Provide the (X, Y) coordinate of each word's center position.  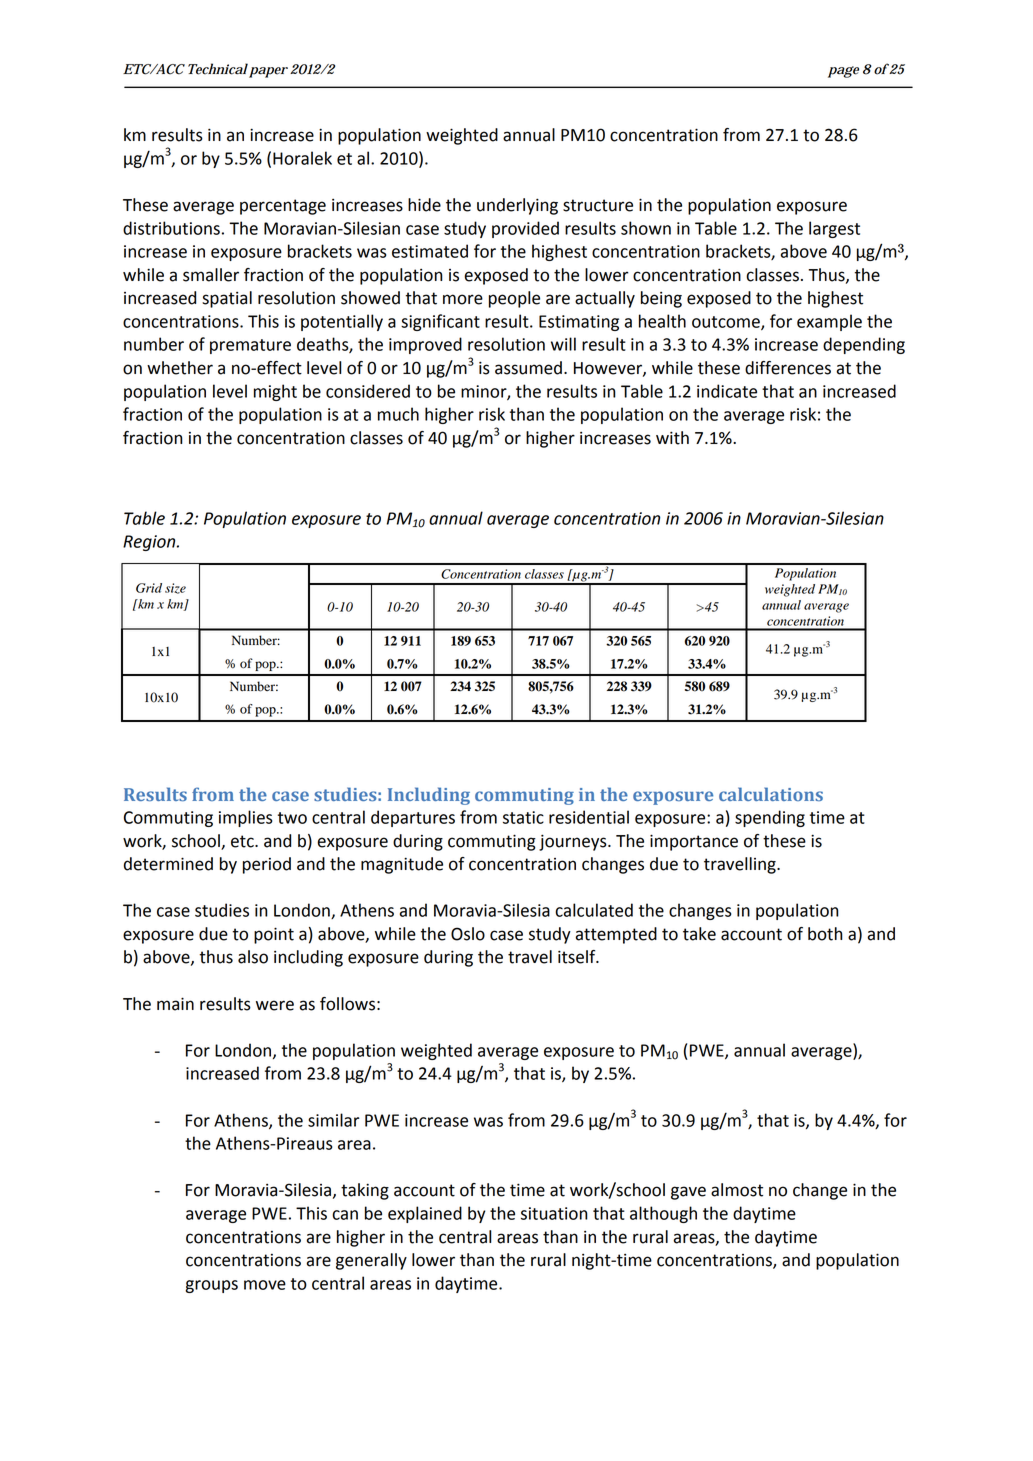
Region (150, 543)
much (398, 414)
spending (770, 818)
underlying (517, 206)
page (843, 72)
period (267, 865)
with (672, 438)
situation (554, 1213)
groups (211, 1286)
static (523, 817)
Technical (216, 69)
